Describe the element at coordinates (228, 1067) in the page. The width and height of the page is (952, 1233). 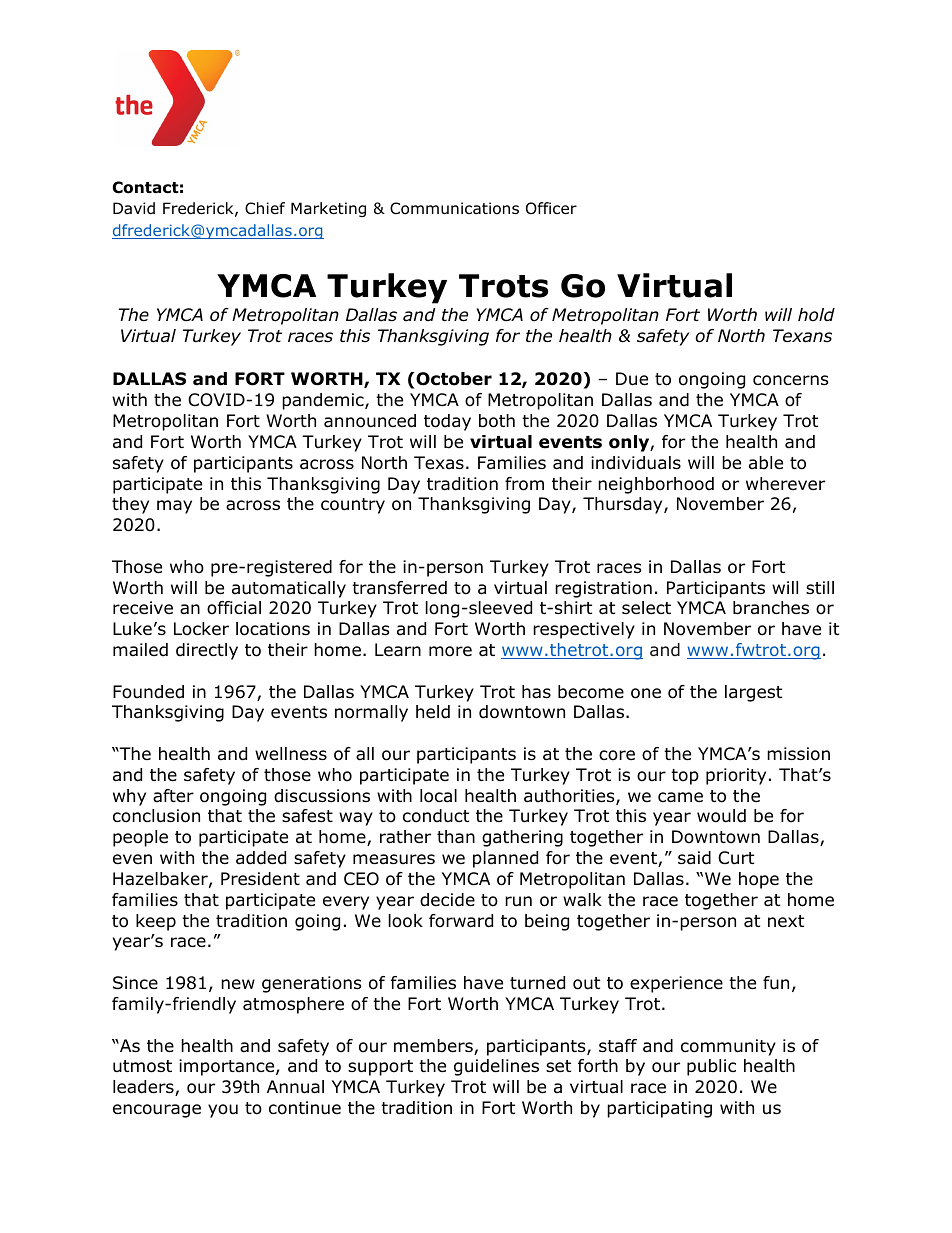
I see `importance` at that location.
